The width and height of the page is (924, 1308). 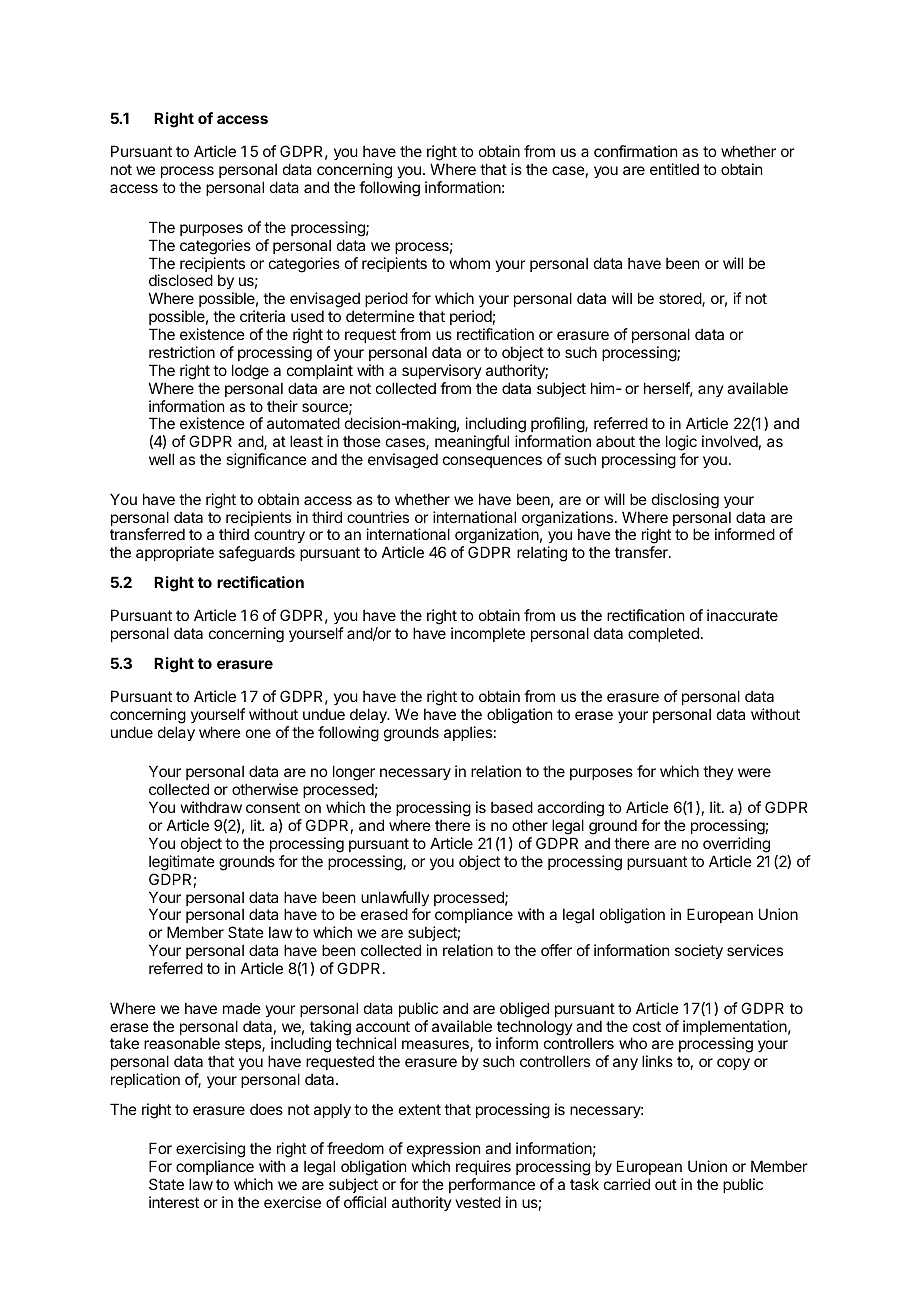 I want to click on legitimate, so click(x=182, y=863).
